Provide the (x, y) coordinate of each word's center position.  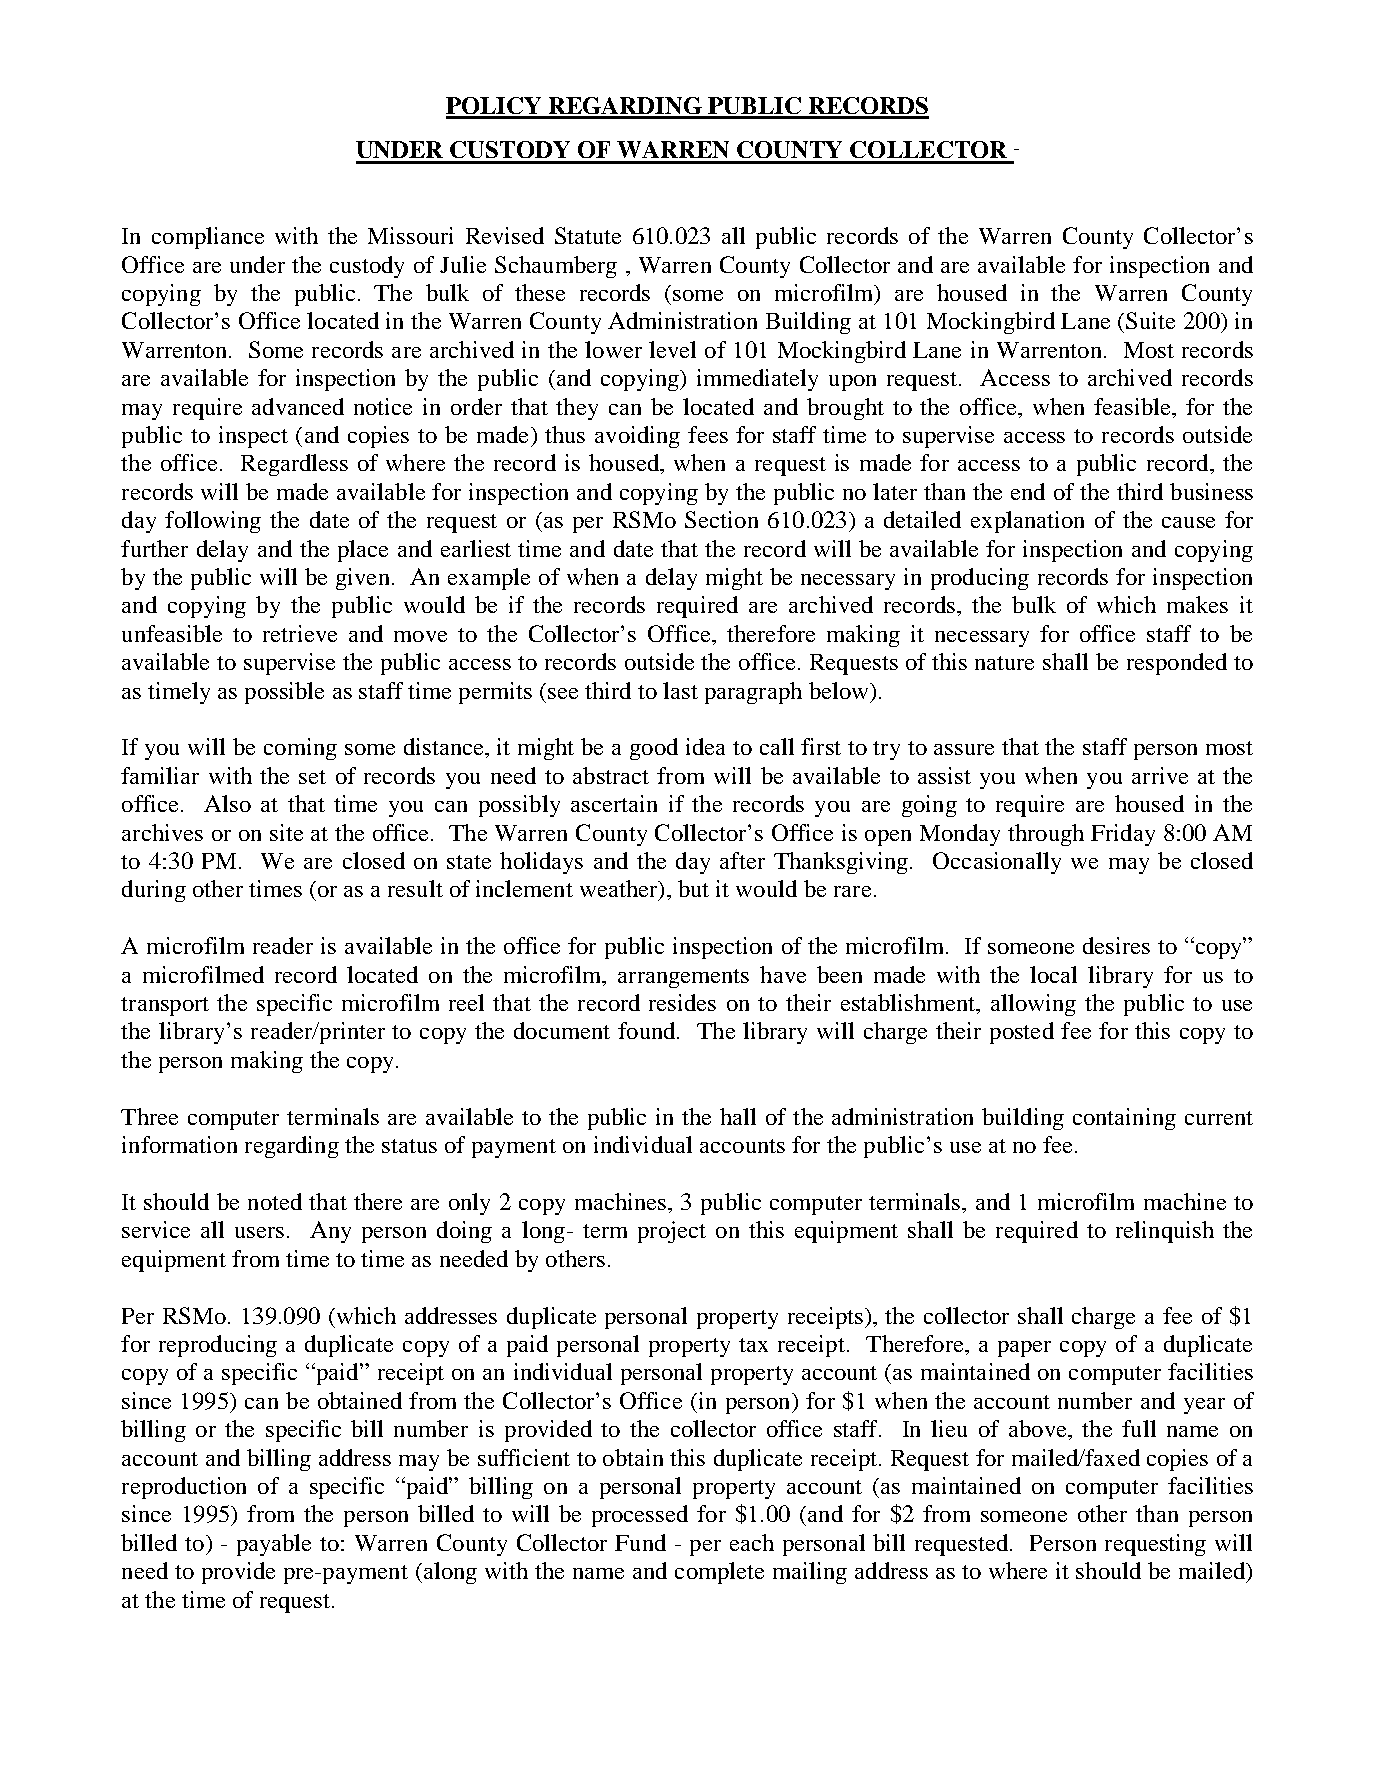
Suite (1150, 320)
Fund (640, 1542)
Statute (588, 235)
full (1139, 1428)
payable (274, 1545)
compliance (208, 238)
